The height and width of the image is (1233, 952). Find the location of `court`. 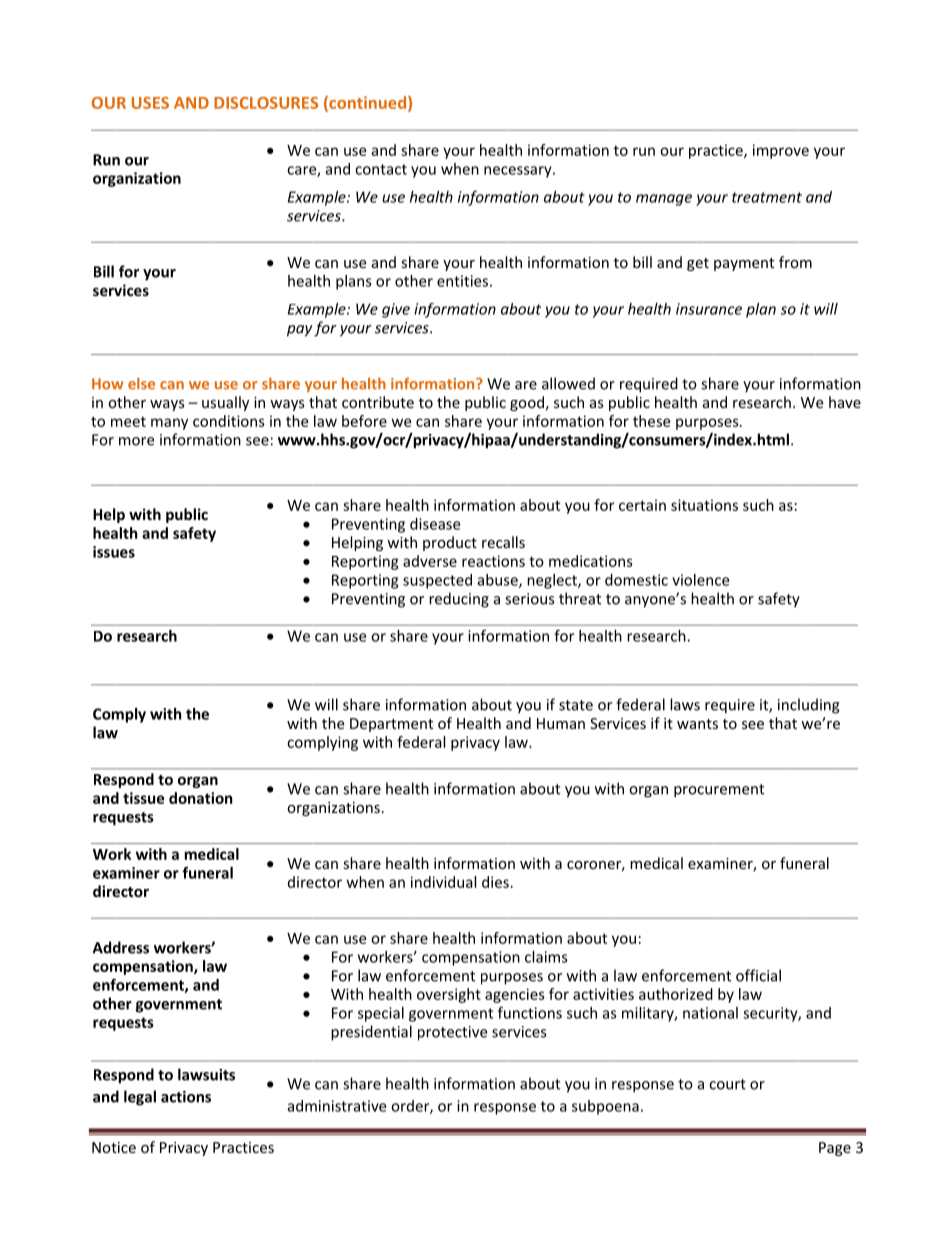

court is located at coordinates (727, 1084).
